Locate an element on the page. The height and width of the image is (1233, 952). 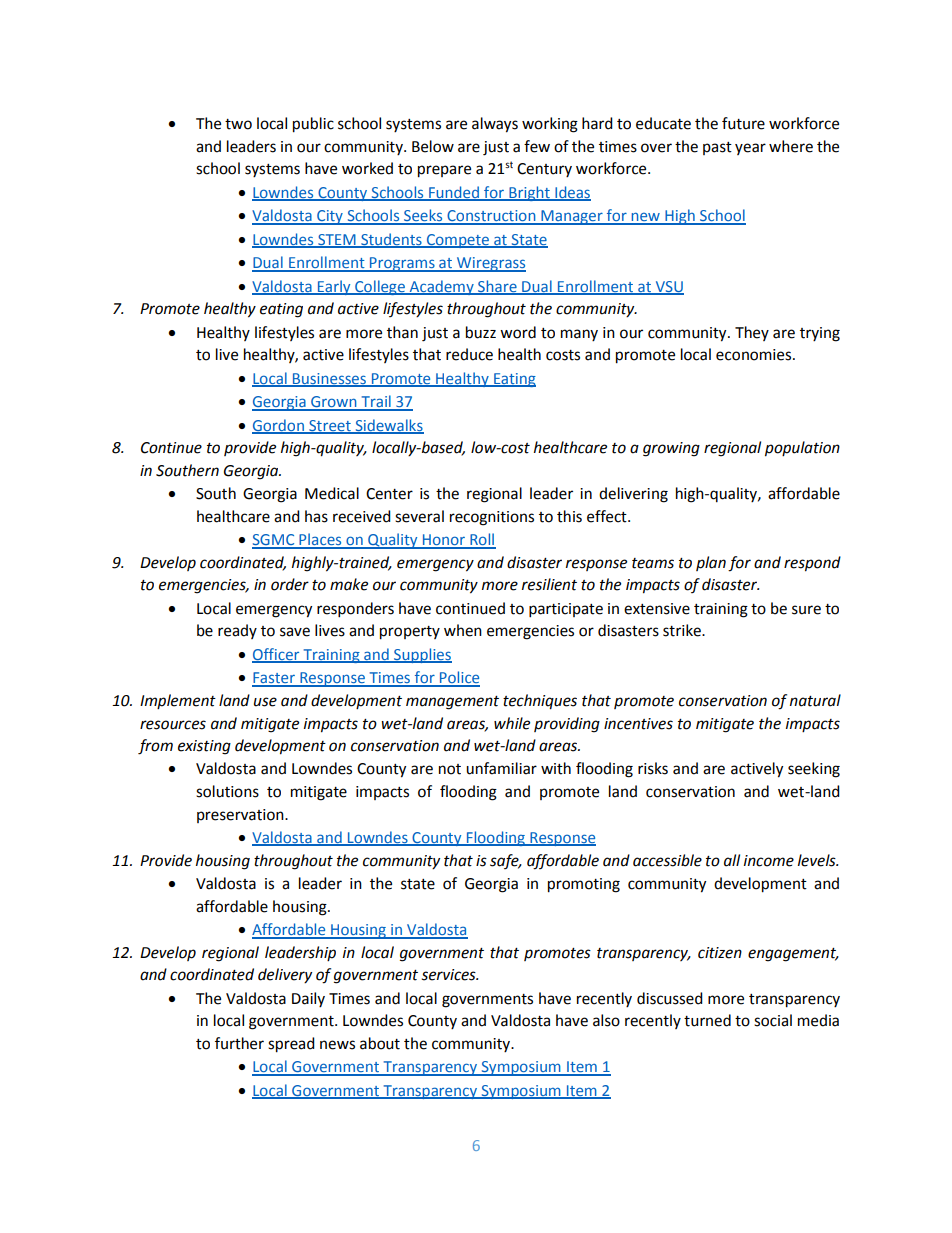
services is located at coordinates (450, 975).
